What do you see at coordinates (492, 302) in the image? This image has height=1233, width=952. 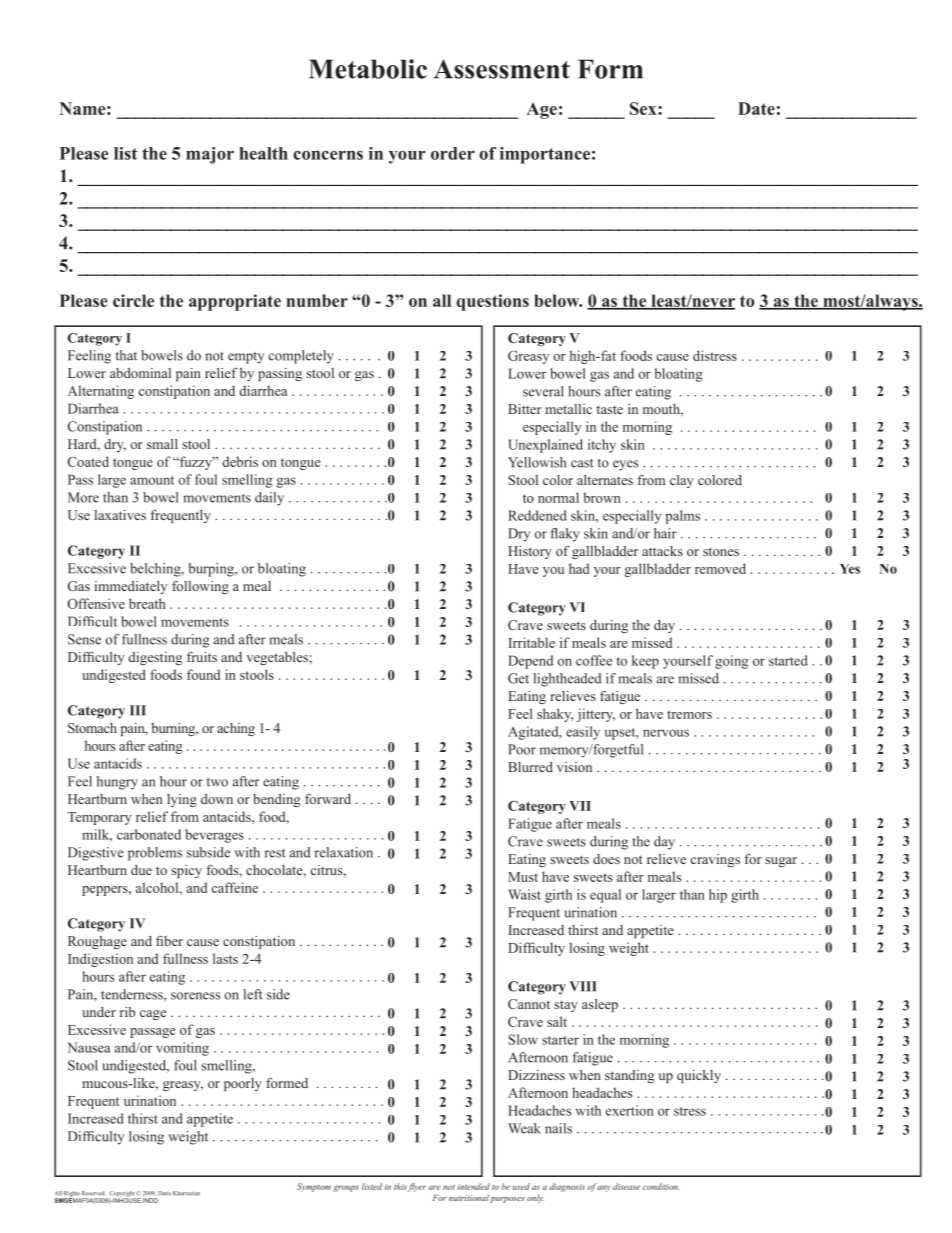 I see `questions` at bounding box center [492, 302].
